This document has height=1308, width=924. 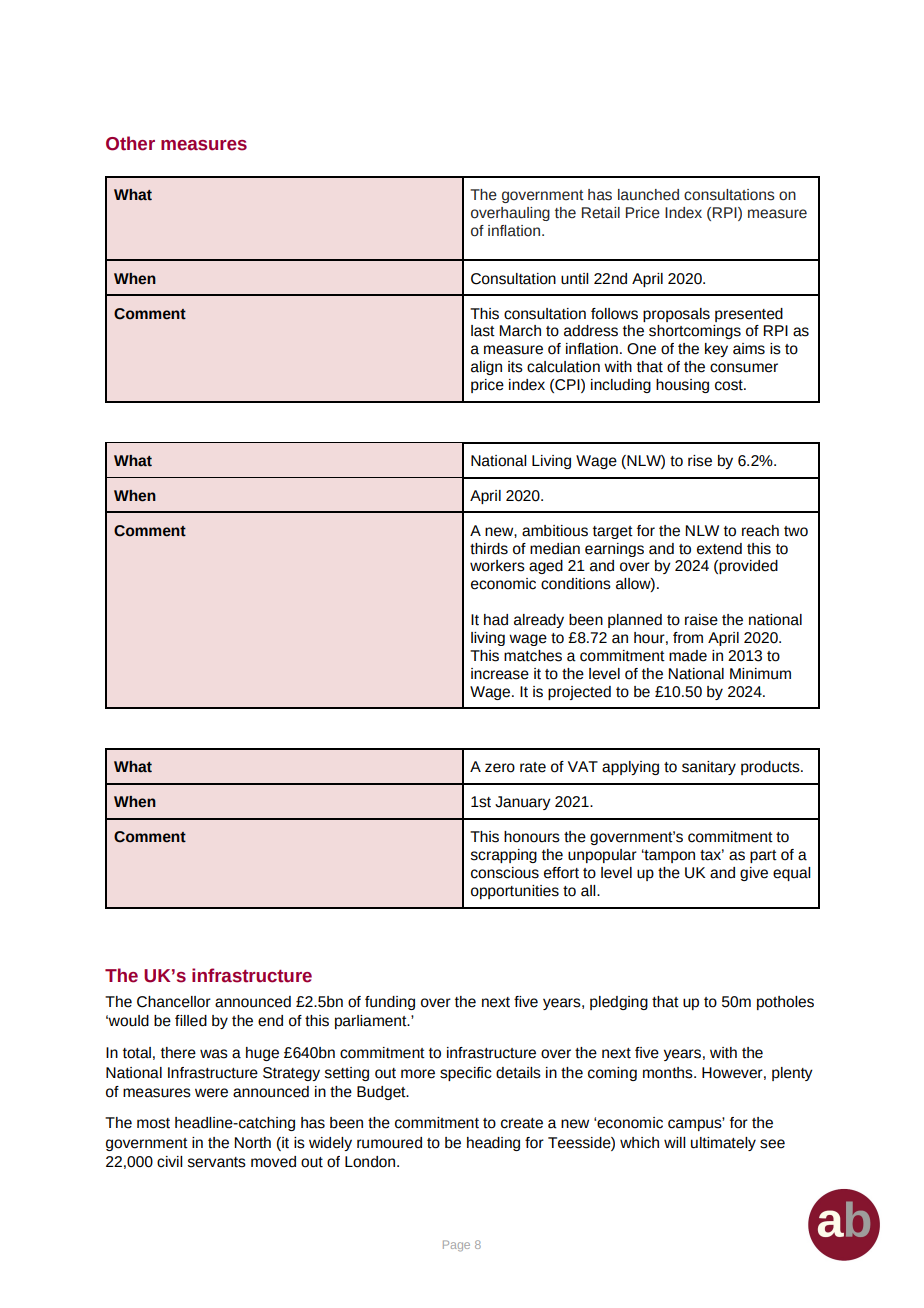 I want to click on matches, so click(x=533, y=656).
